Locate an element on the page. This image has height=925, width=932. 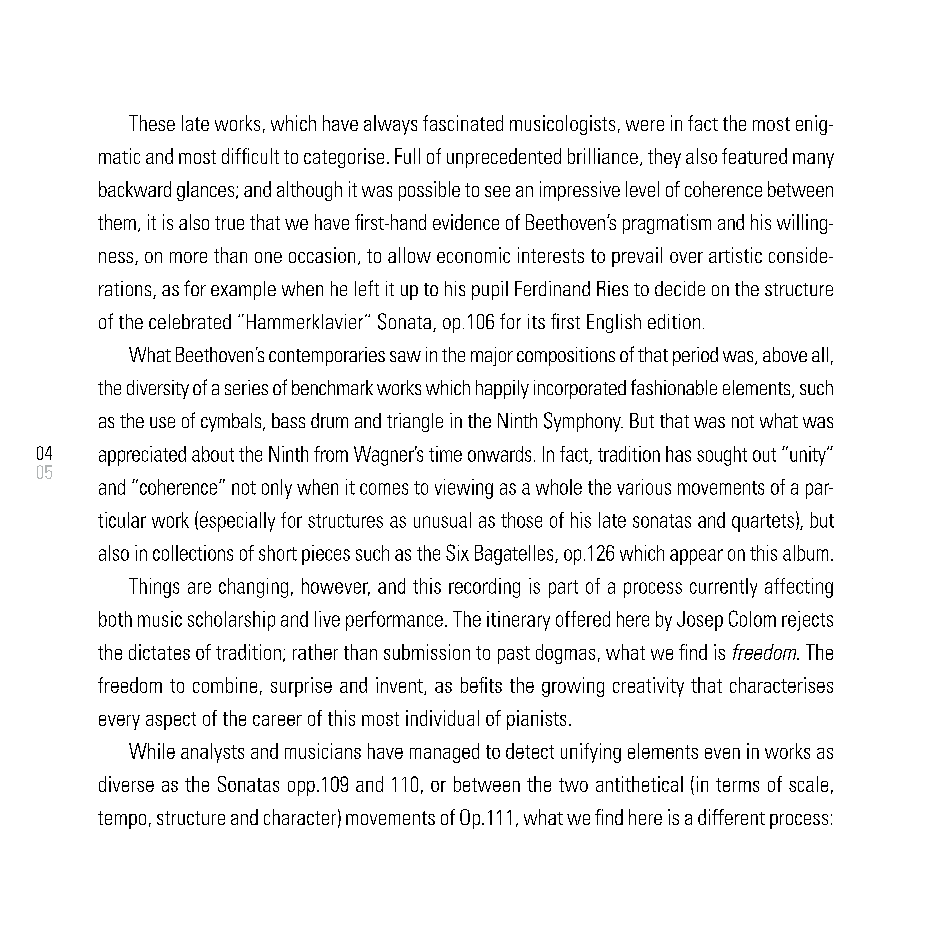
submission is located at coordinates (427, 652).
